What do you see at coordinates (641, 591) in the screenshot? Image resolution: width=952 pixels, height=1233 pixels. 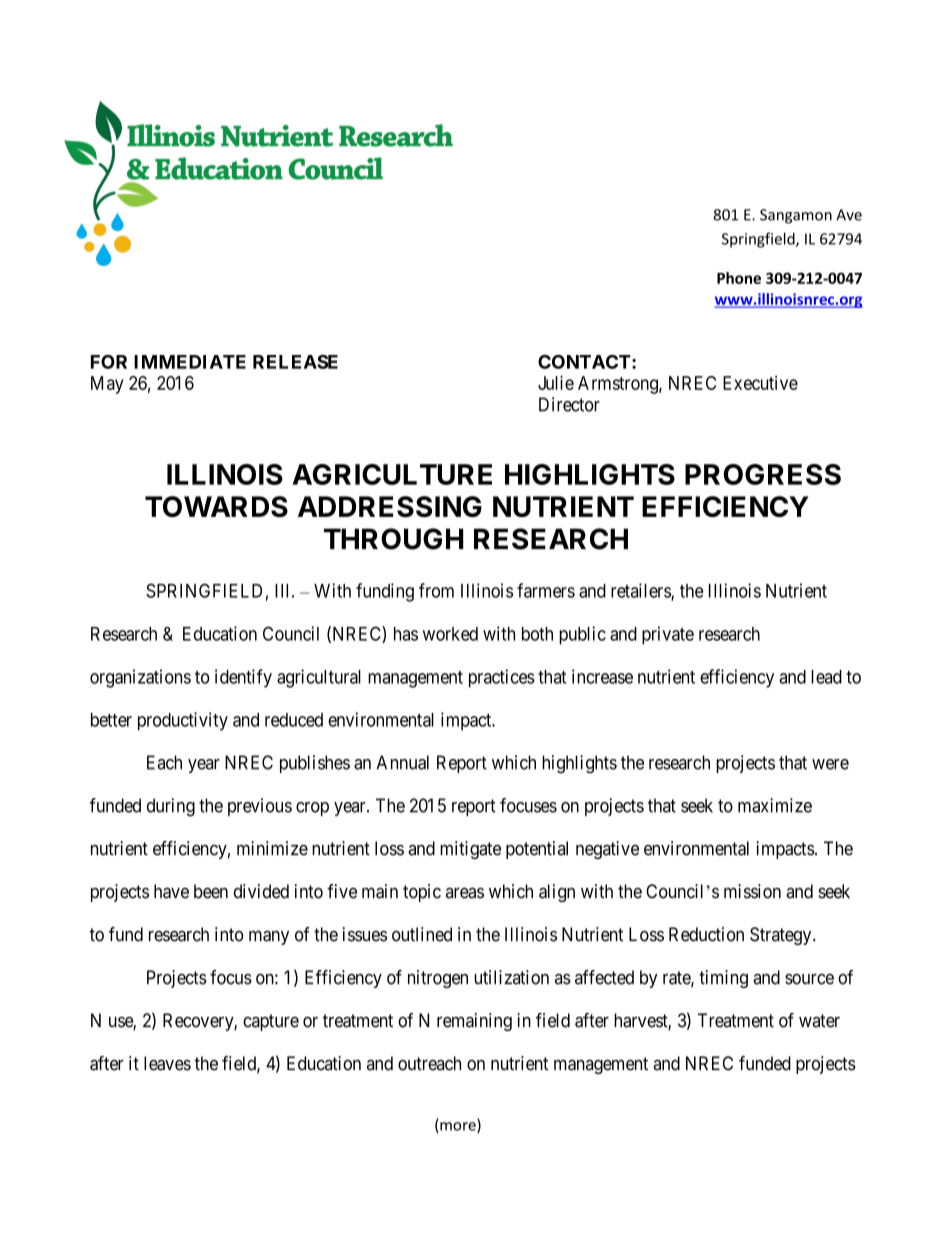 I see `retailers` at bounding box center [641, 591].
